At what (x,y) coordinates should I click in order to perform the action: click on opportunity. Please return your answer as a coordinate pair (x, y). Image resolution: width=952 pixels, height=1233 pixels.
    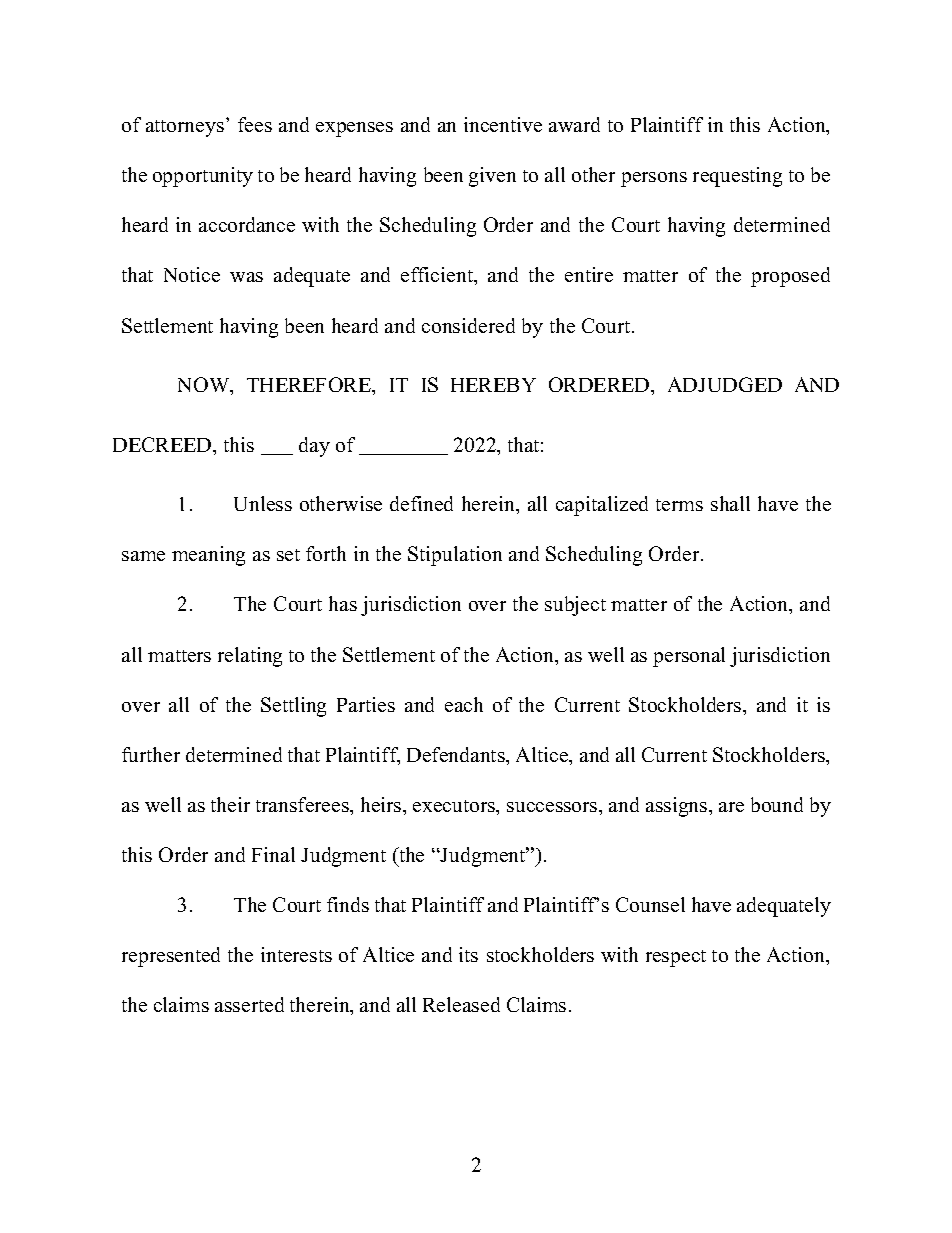
    Looking at the image, I should click on (203, 177).
